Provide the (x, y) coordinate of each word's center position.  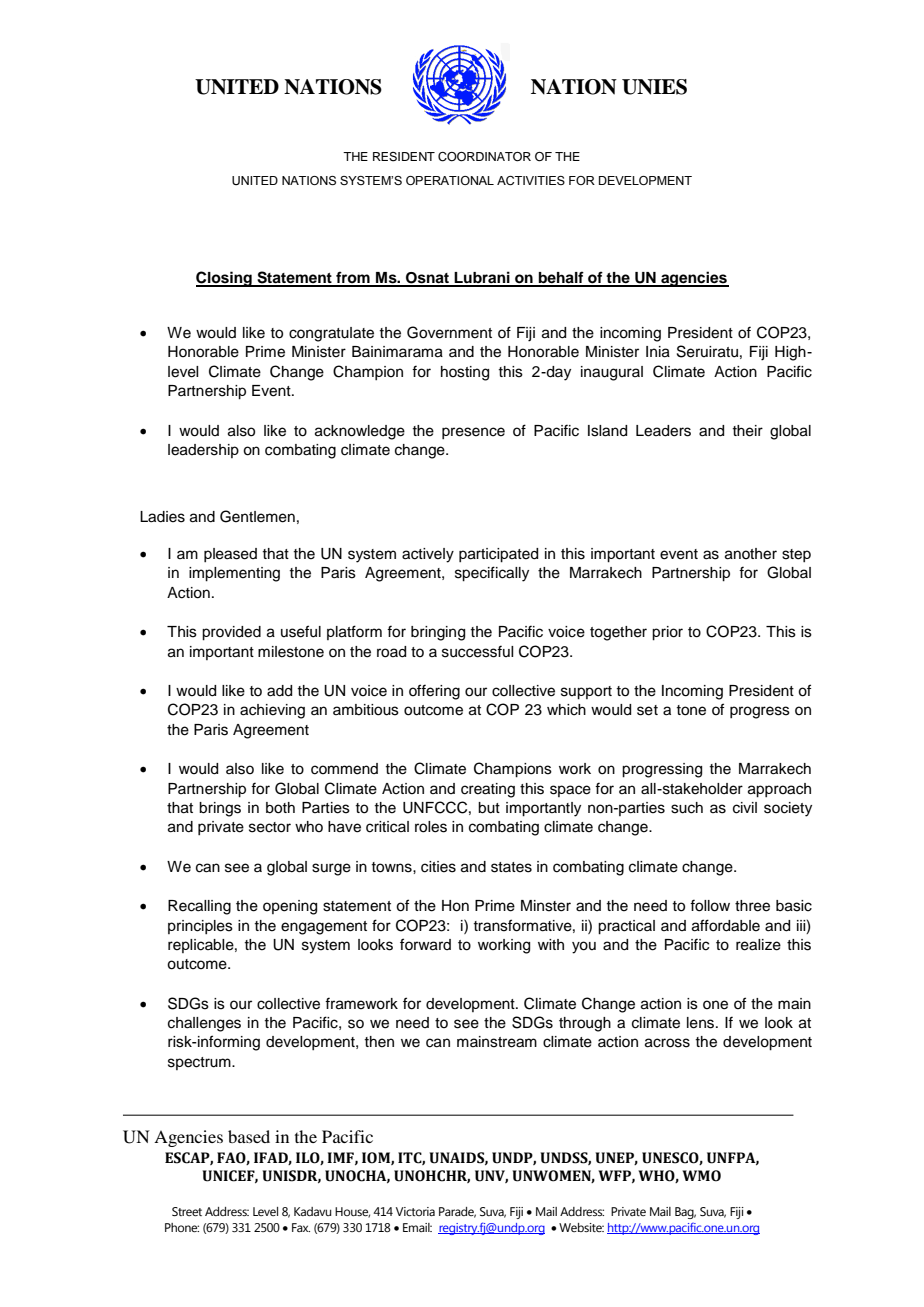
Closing (225, 279)
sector (270, 827)
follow (710, 905)
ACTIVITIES (531, 180)
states (511, 867)
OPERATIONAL (450, 180)
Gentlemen (257, 516)
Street (187, 1211)
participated (498, 555)
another (751, 554)
